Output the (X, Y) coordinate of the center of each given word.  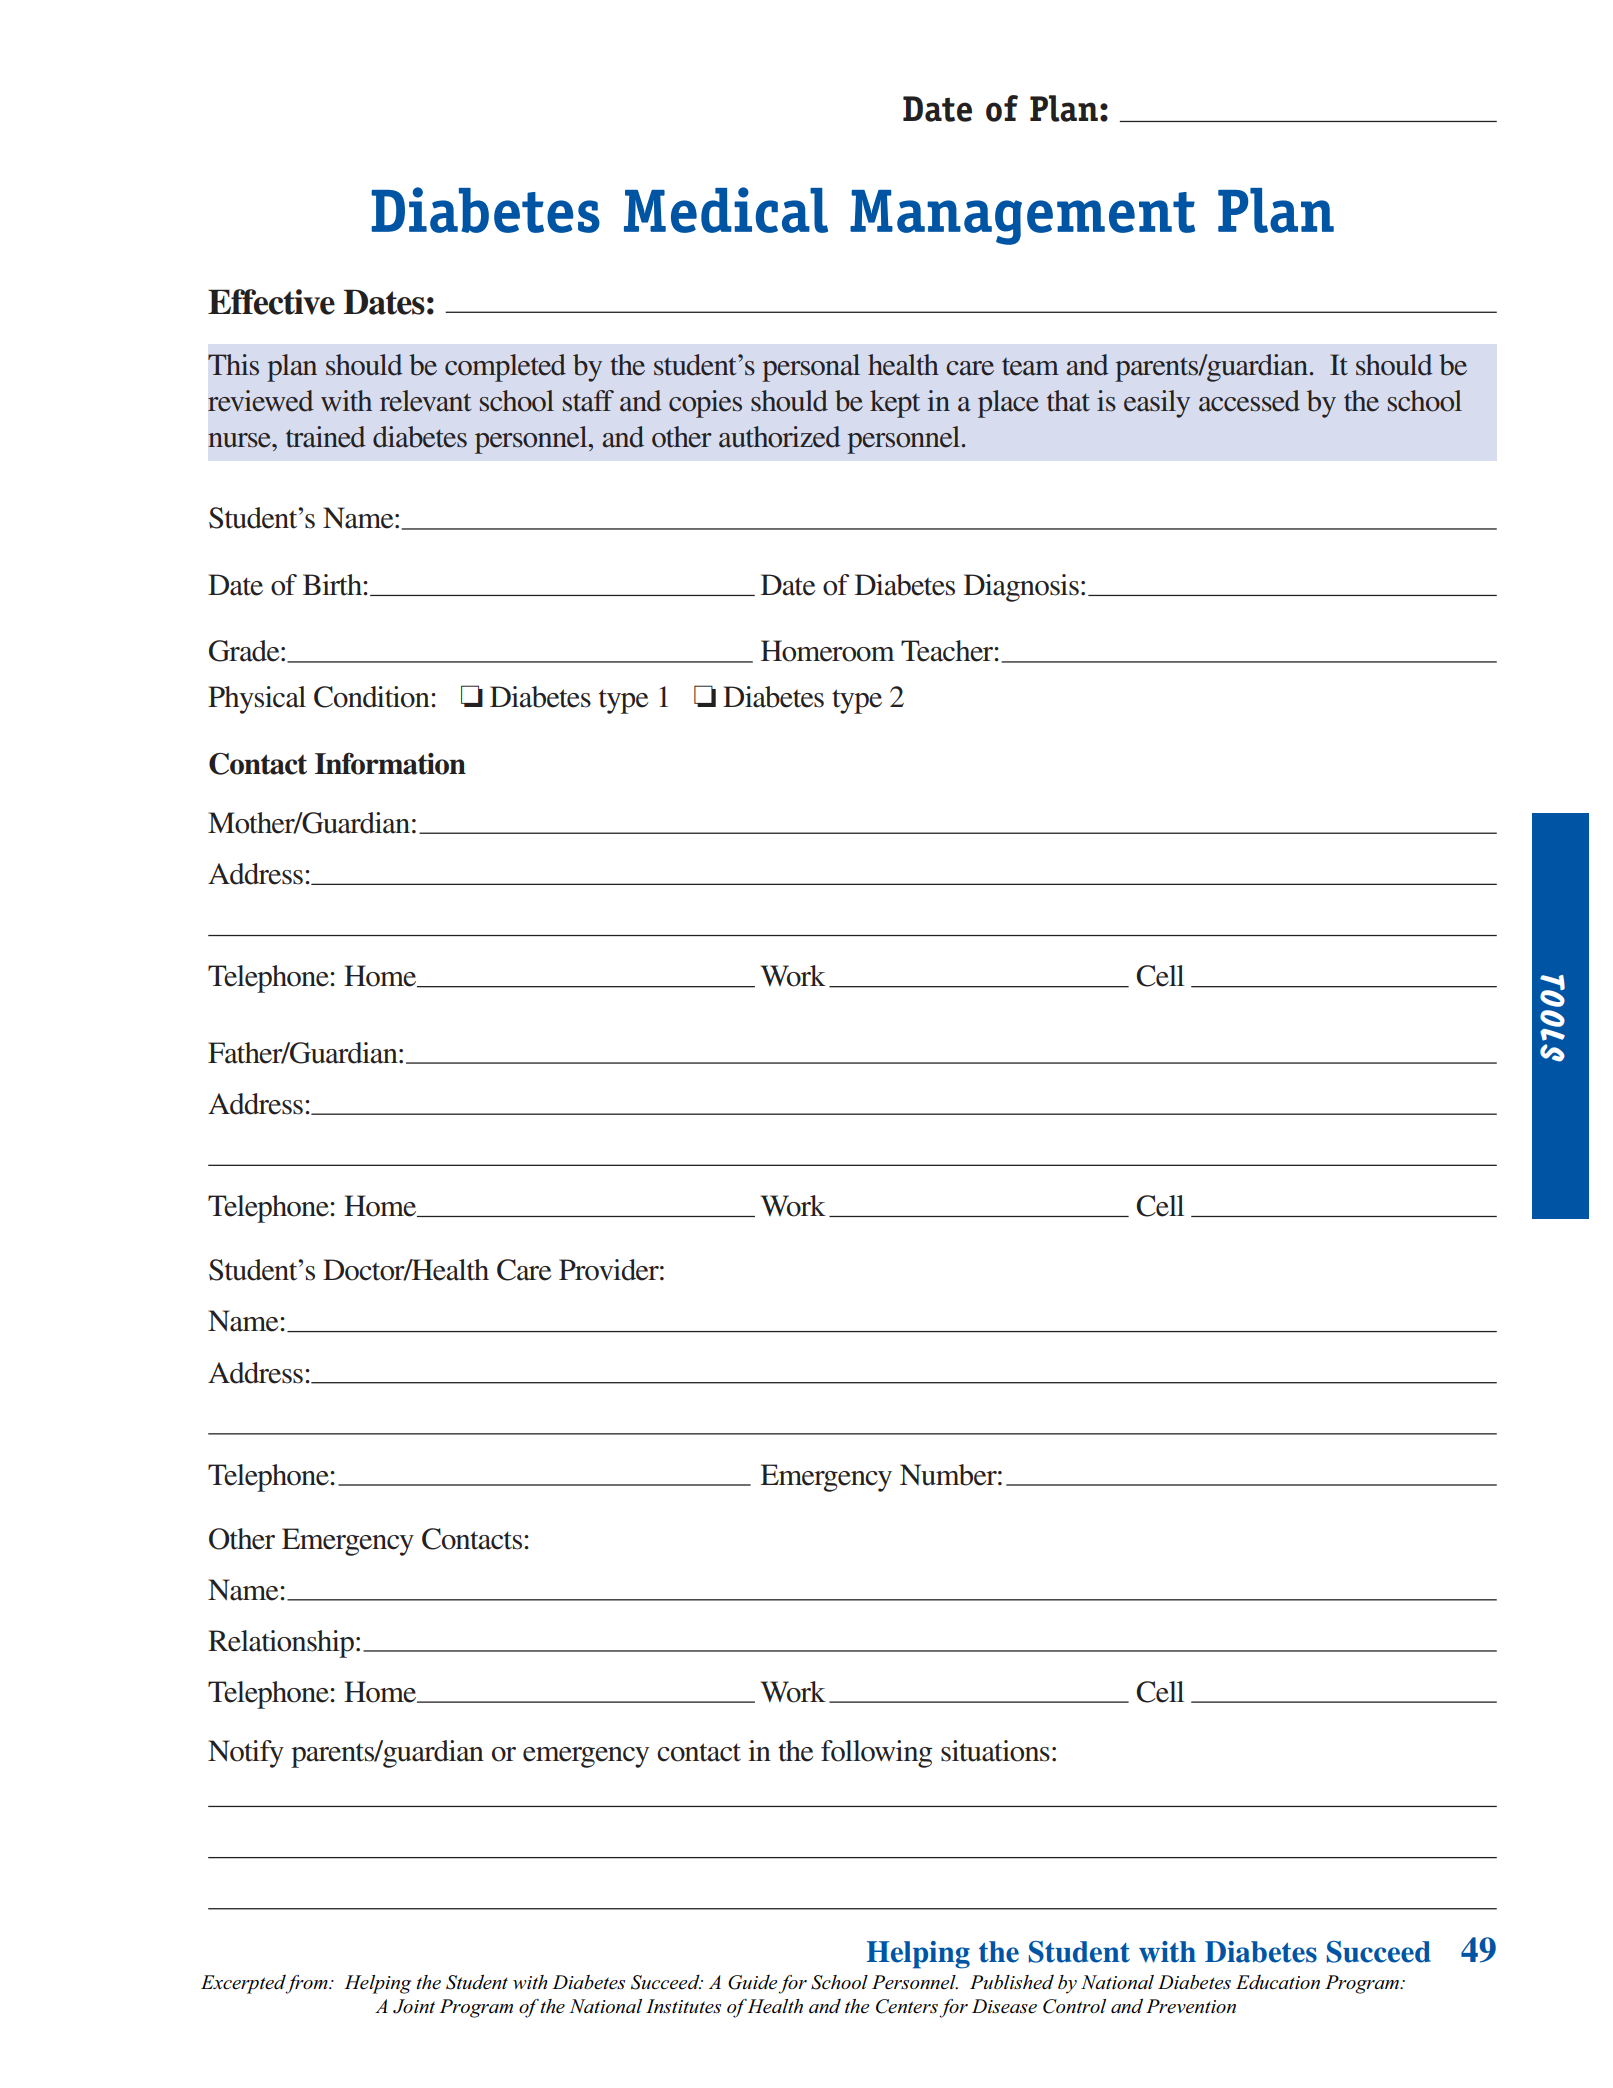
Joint (414, 2006)
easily (1157, 404)
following (876, 1754)
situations (995, 1751)
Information (390, 764)
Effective (271, 302)
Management (1022, 217)
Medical (726, 210)
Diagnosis (1021, 588)
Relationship (281, 1644)
